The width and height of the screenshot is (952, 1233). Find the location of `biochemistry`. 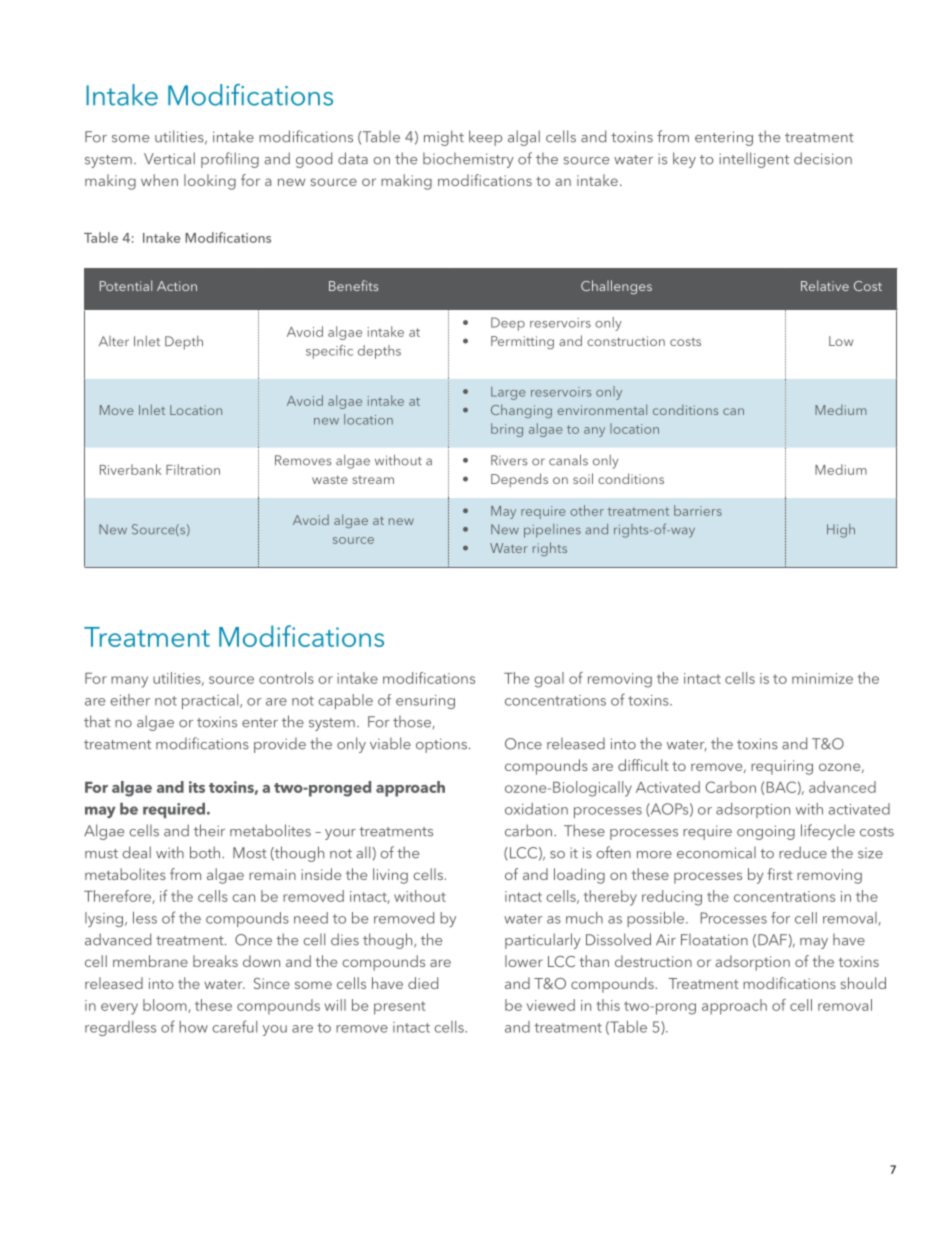

biochemistry is located at coordinates (468, 160).
